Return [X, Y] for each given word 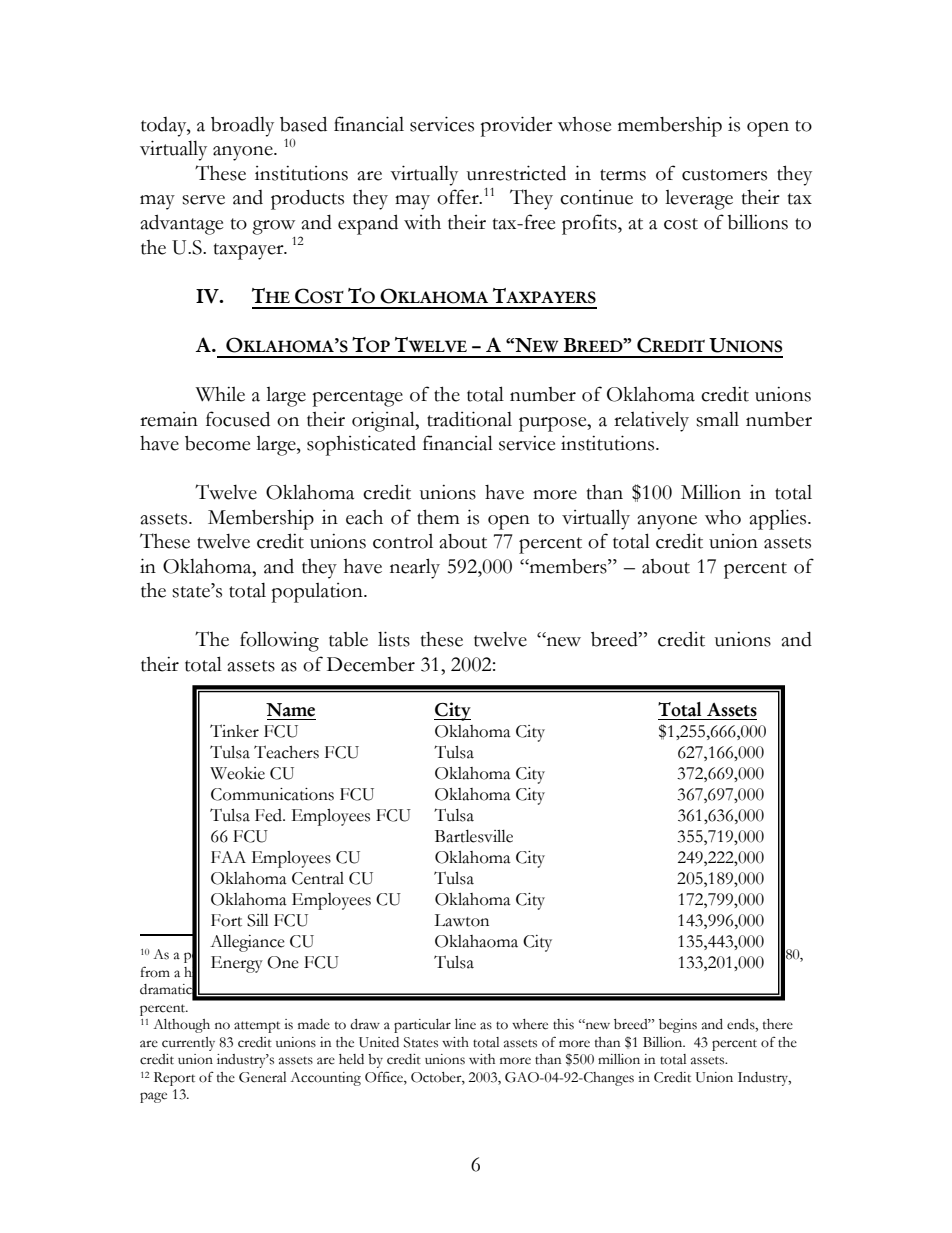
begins [678, 1026]
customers [724, 175]
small [717, 419]
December [371, 664]
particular [422, 1026]
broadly [242, 126]
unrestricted [516, 173]
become [217, 443]
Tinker [234, 731]
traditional [469, 419]
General [262, 1077]
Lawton [461, 920]
